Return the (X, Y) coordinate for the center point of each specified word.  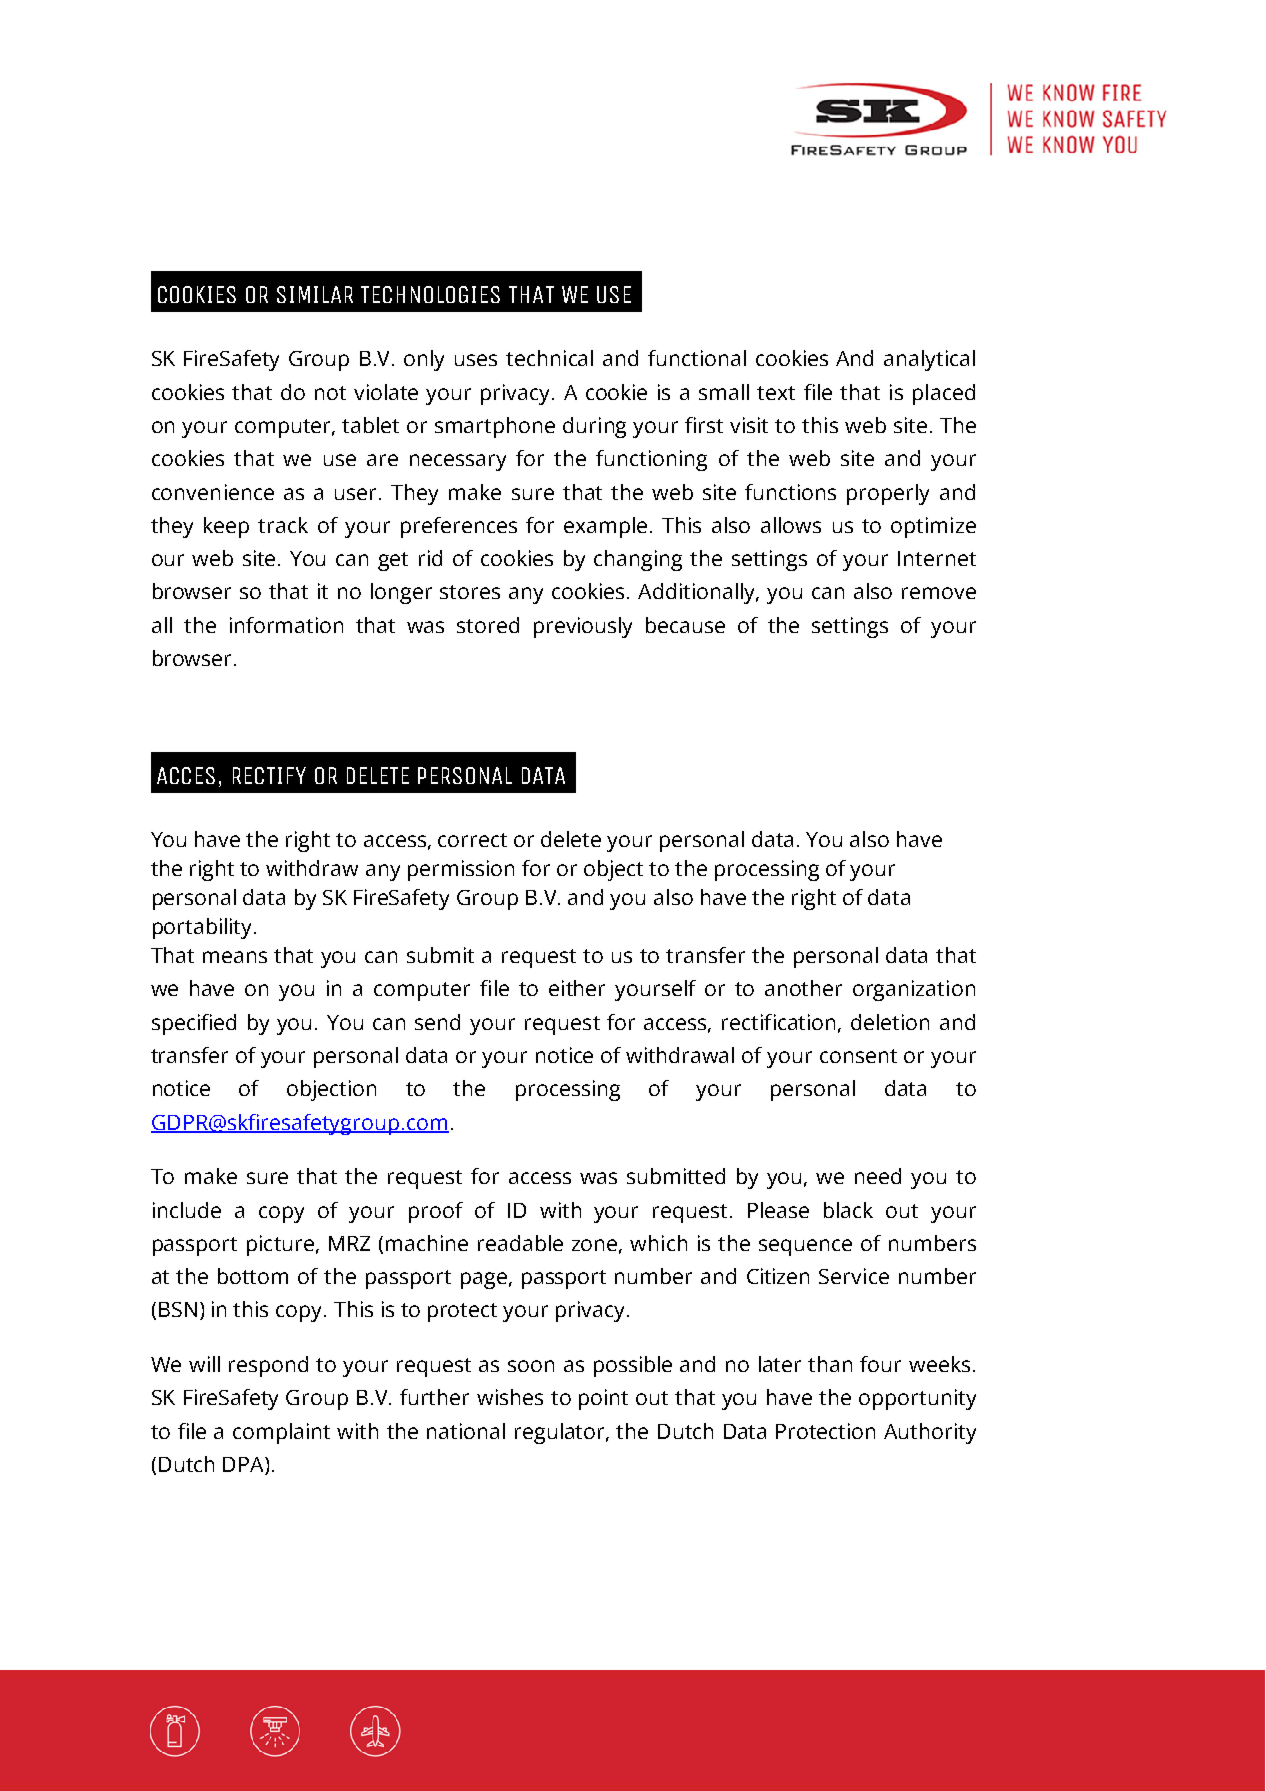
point (603, 1399)
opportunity (917, 1399)
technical (549, 358)
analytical (929, 360)
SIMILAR (315, 294)
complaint (281, 1433)
